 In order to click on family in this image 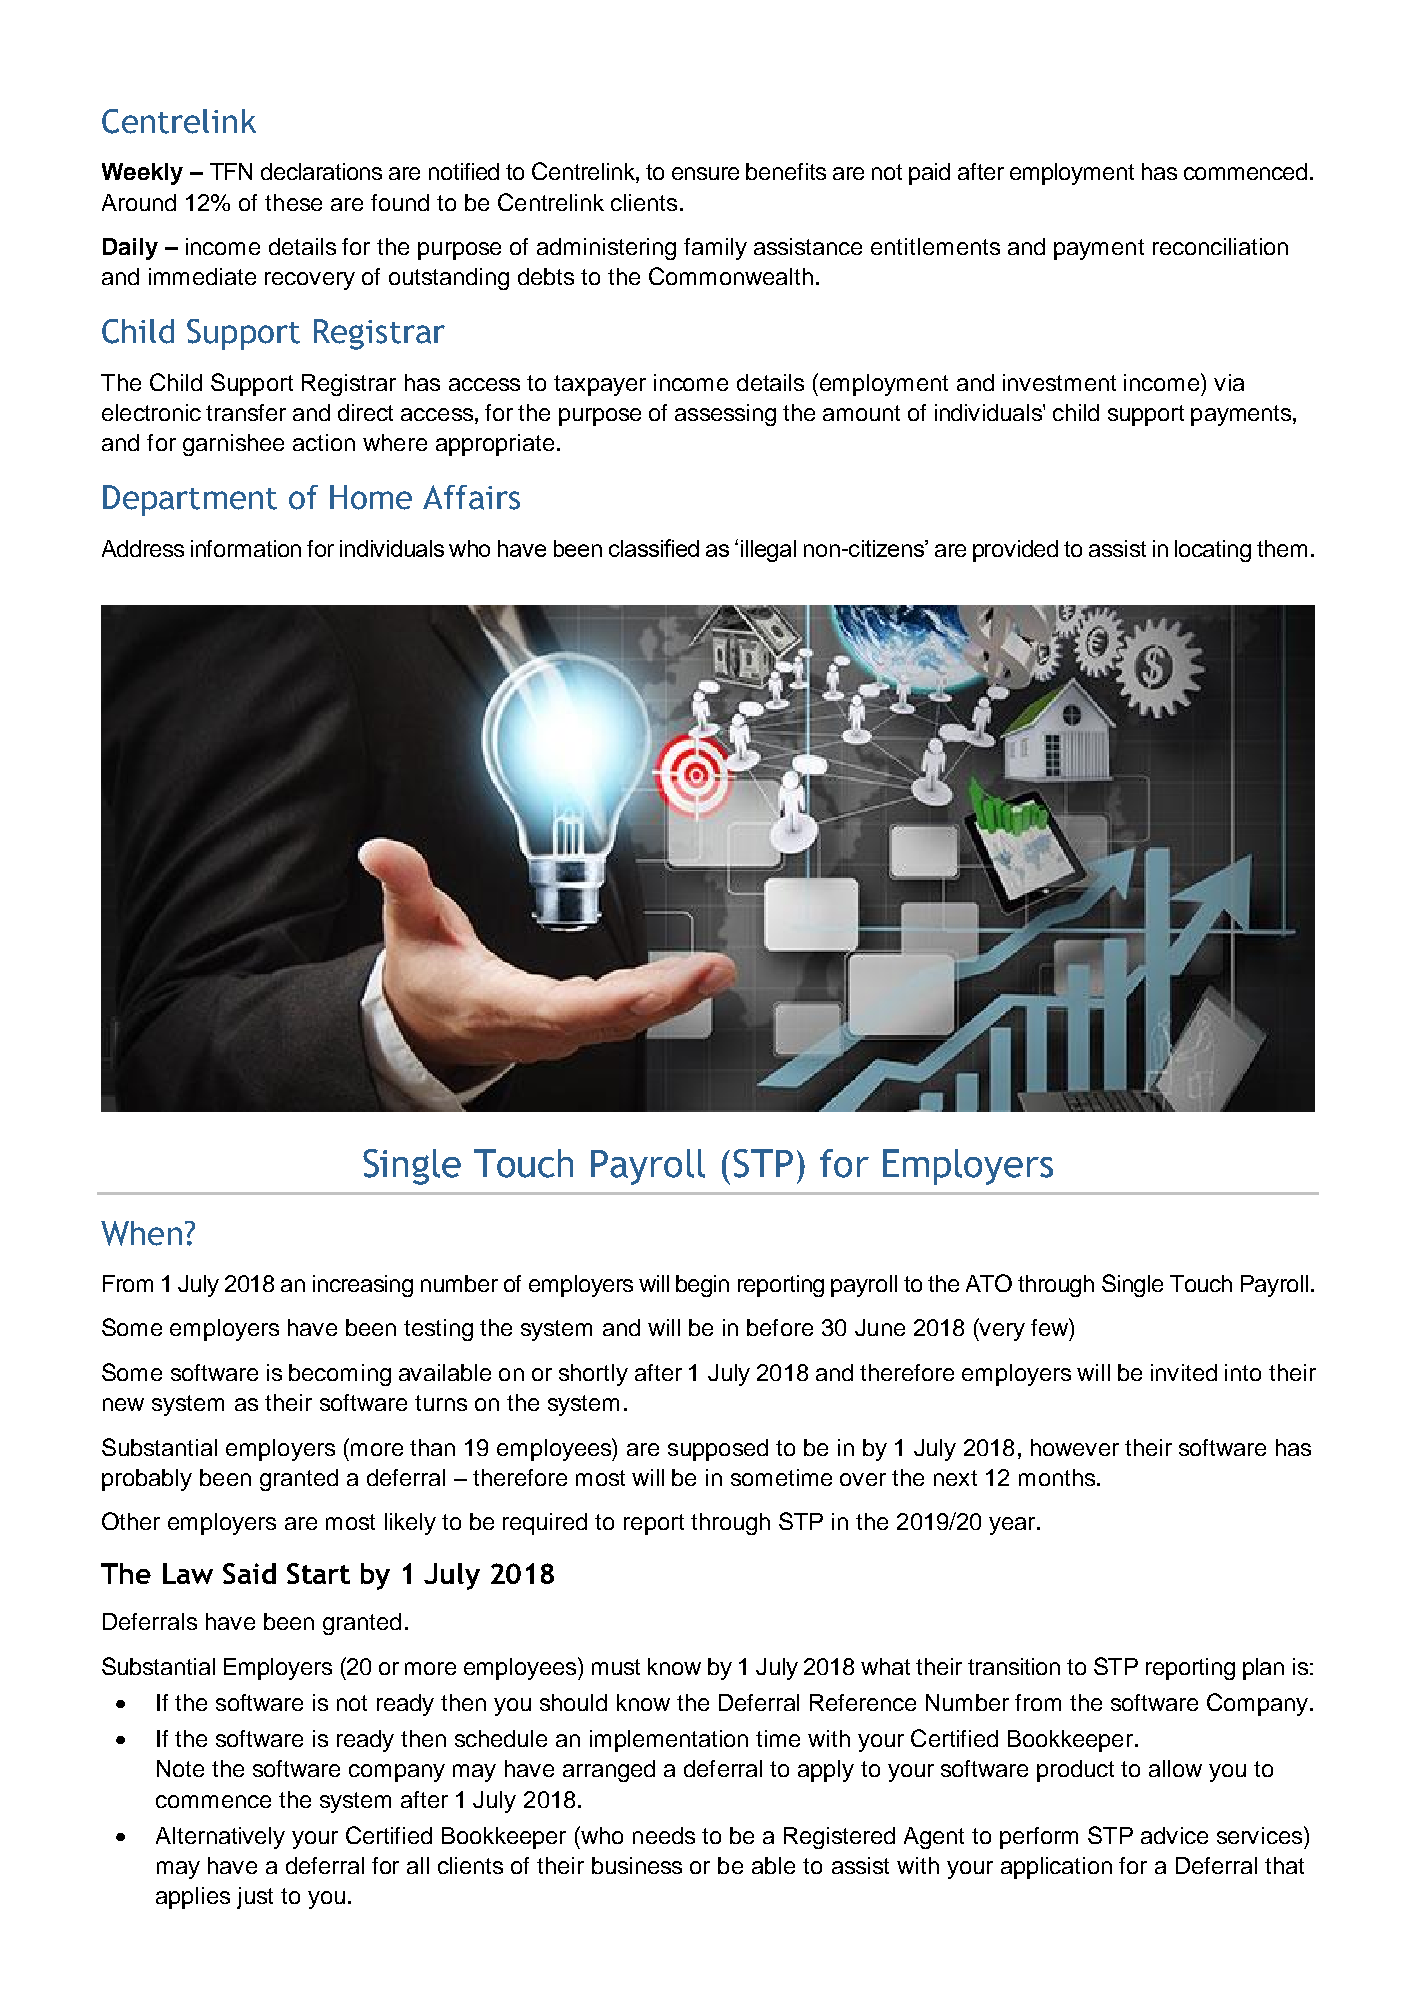, I will do `click(715, 249)`.
